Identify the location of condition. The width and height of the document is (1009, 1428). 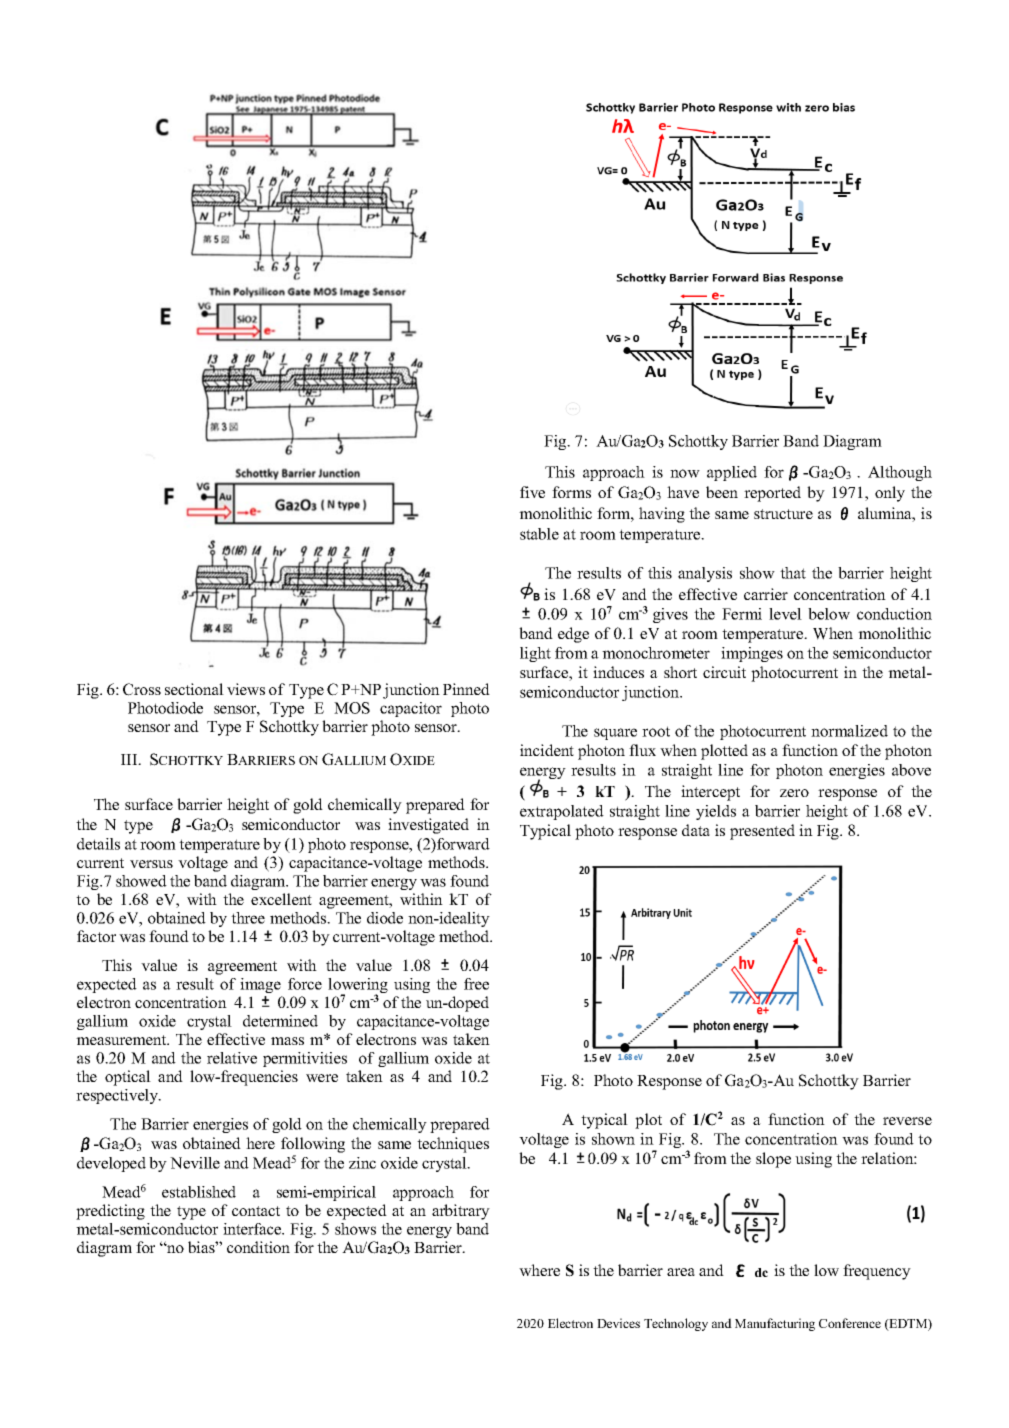
(258, 1247).
